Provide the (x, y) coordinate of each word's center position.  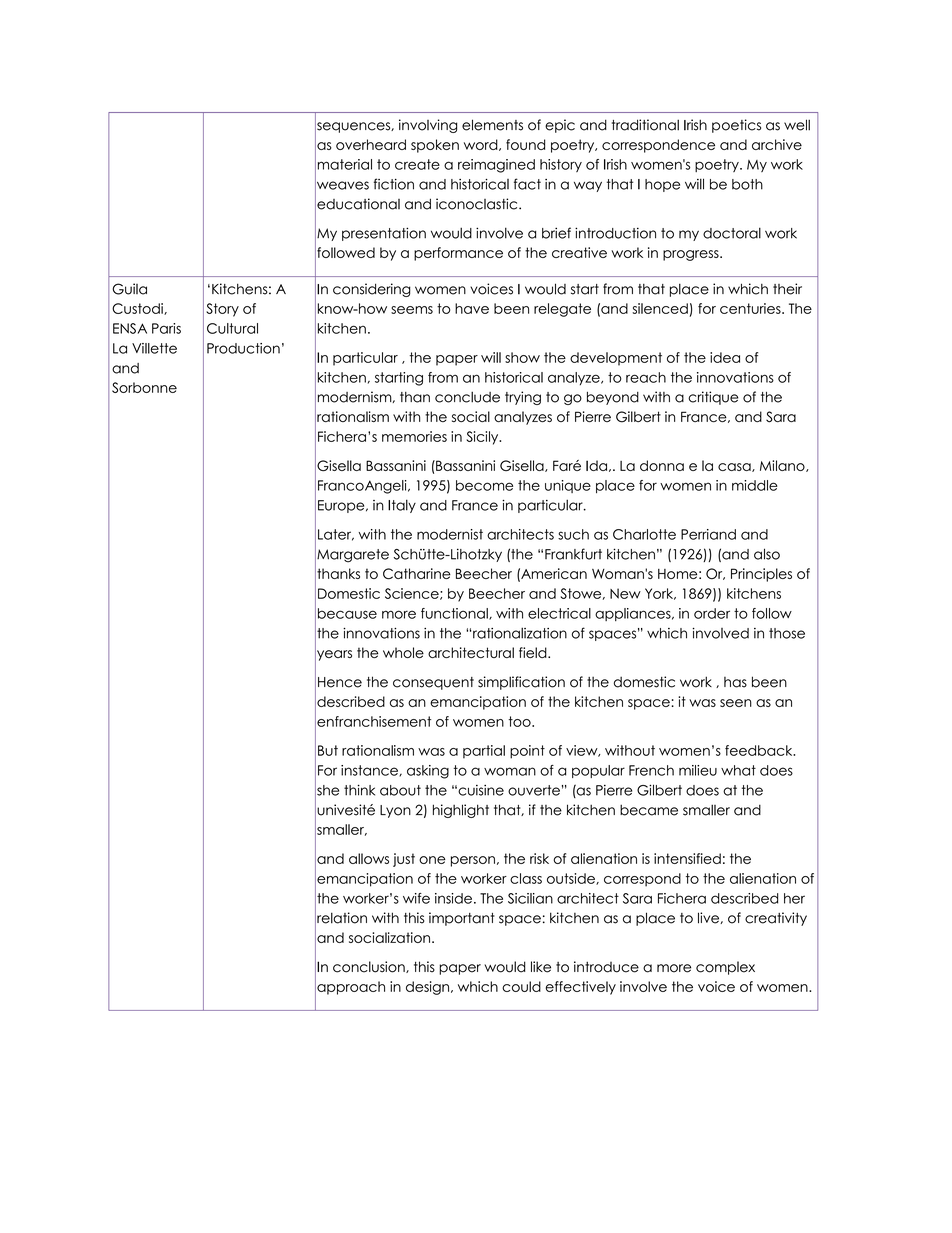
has (735, 682)
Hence (340, 682)
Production (243, 348)
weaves (342, 185)
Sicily (484, 438)
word (482, 145)
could (521, 986)
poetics (736, 126)
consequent (433, 683)
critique (713, 398)
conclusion (370, 967)
